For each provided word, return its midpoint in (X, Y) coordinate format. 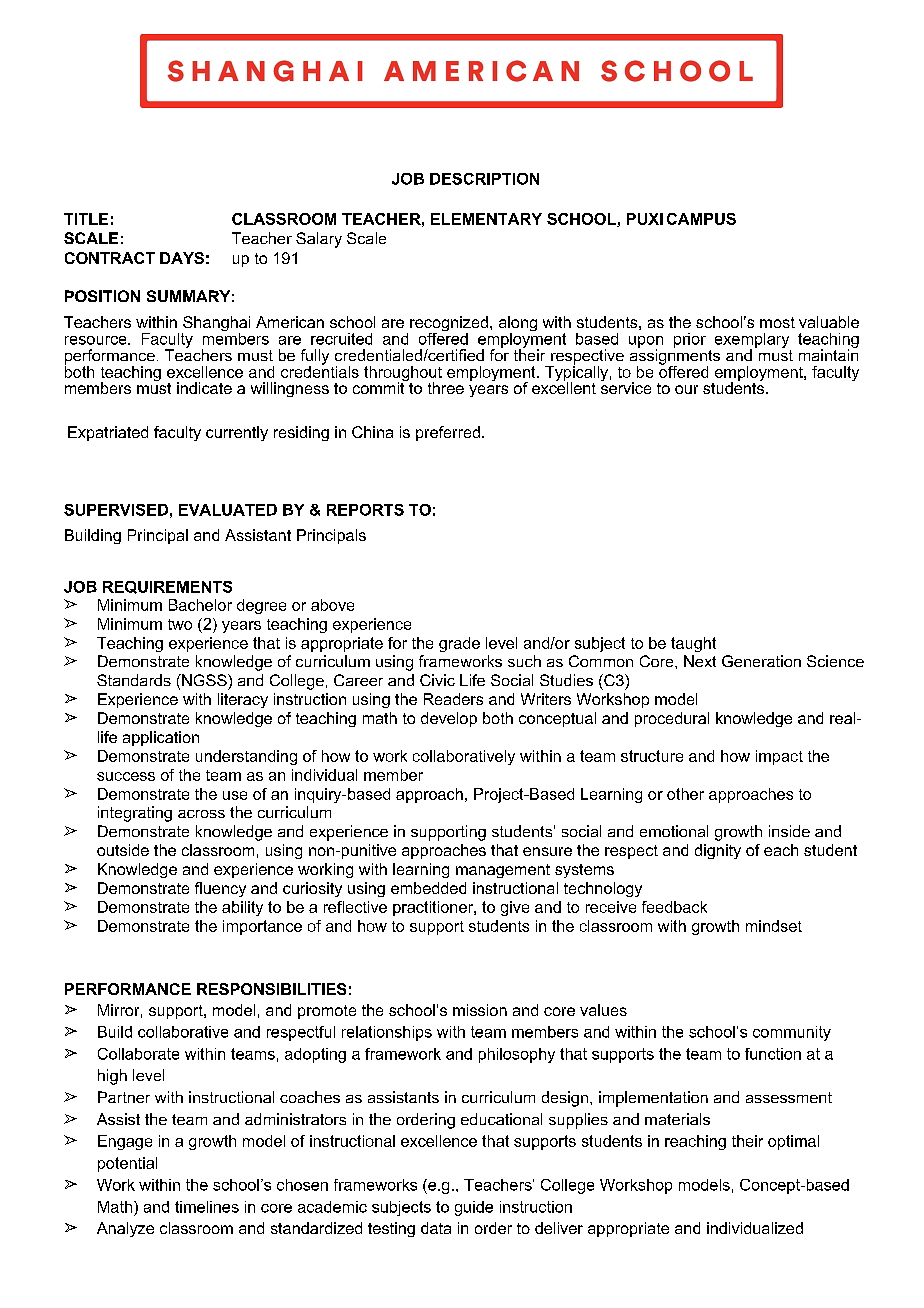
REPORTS (365, 510)
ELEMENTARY (486, 219)
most (777, 322)
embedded (428, 888)
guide (474, 1208)
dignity (718, 851)
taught (693, 644)
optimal (793, 1142)
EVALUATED (228, 510)
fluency (220, 889)
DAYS (182, 258)
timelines (207, 1207)
